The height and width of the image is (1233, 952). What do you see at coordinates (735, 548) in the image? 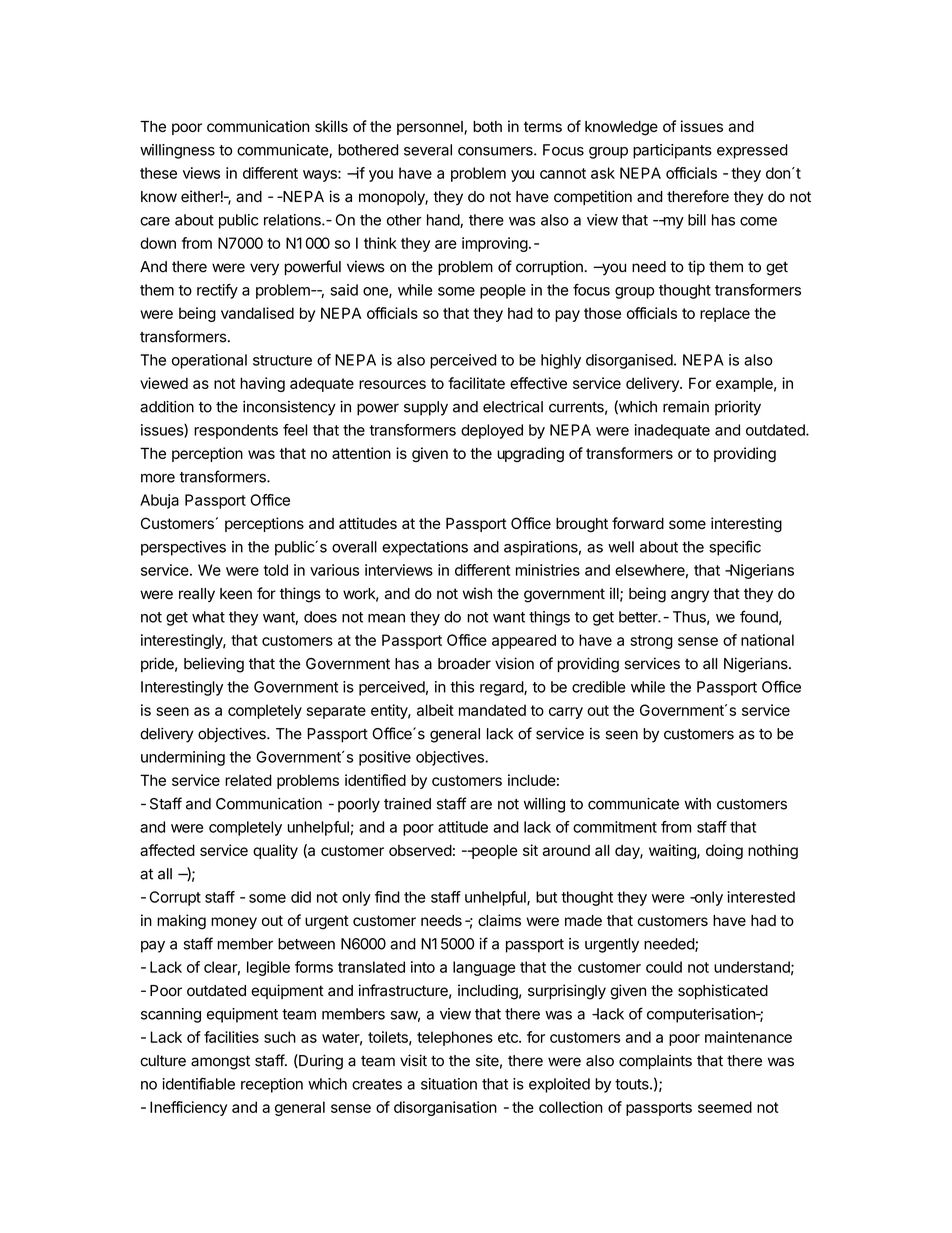
I see `specific` at bounding box center [735, 548].
